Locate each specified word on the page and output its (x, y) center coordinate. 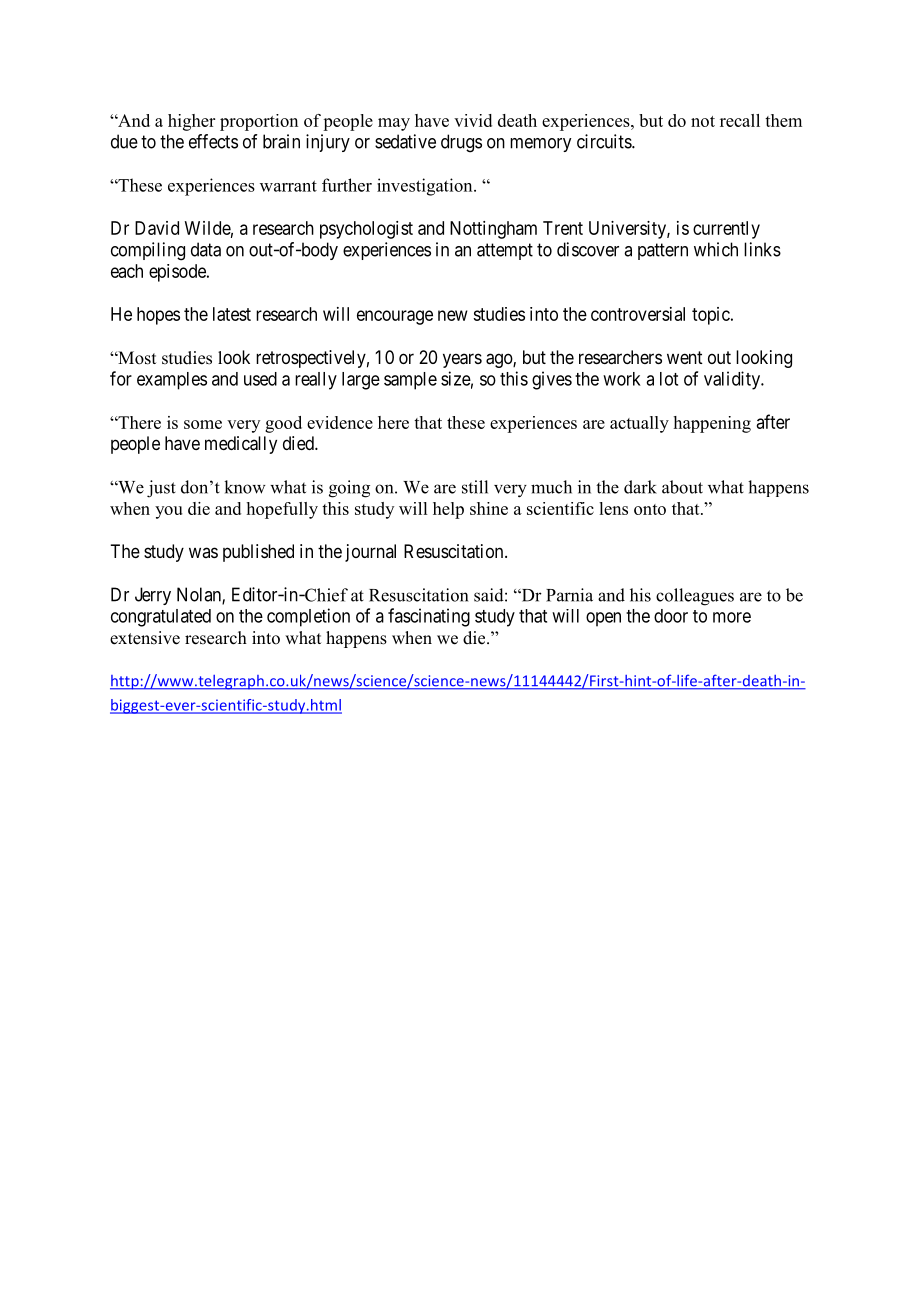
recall (740, 120)
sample (410, 381)
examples (172, 381)
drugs (461, 143)
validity (733, 380)
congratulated (161, 618)
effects (213, 141)
